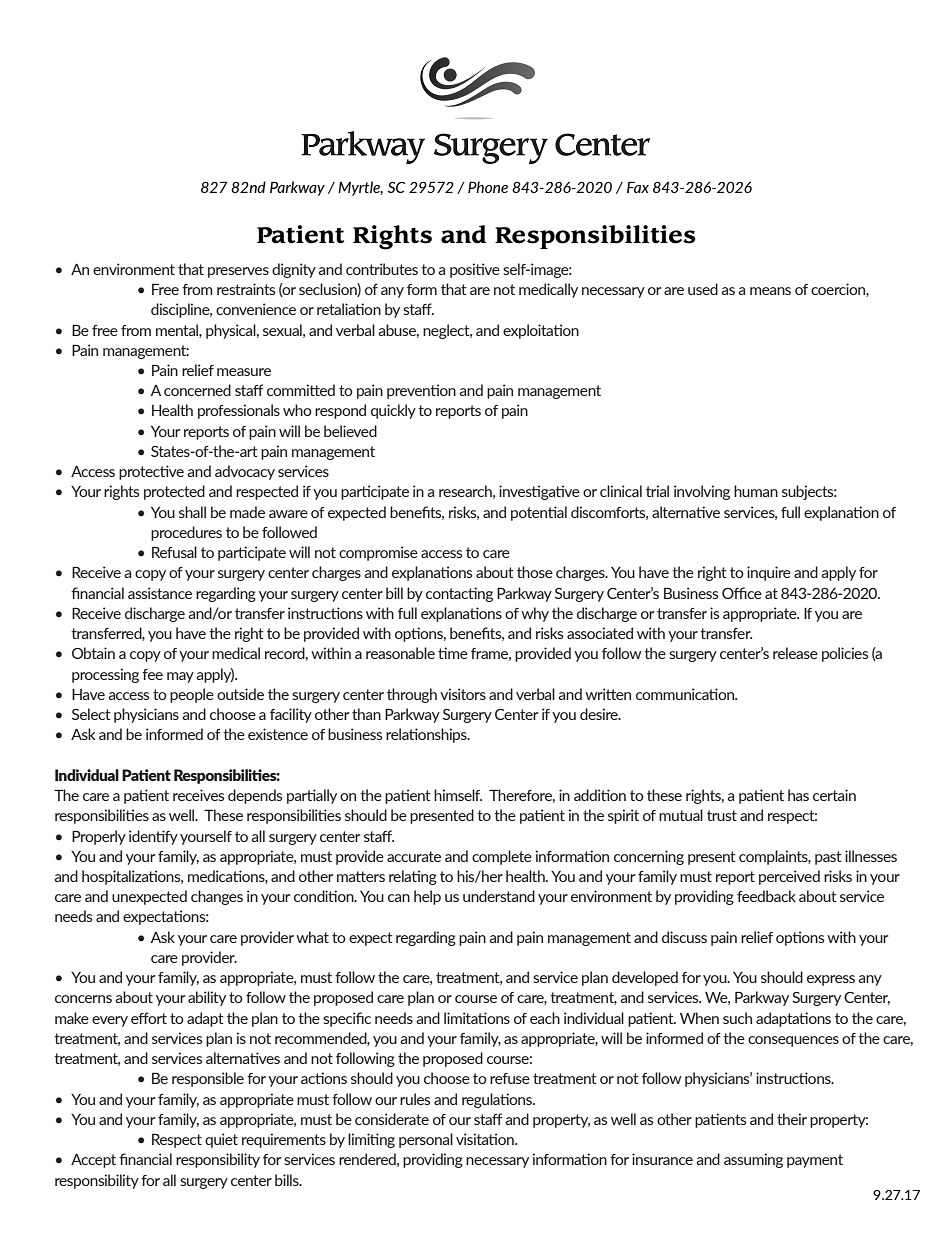 This page has height=1233, width=952. I want to click on Phone, so click(488, 187).
